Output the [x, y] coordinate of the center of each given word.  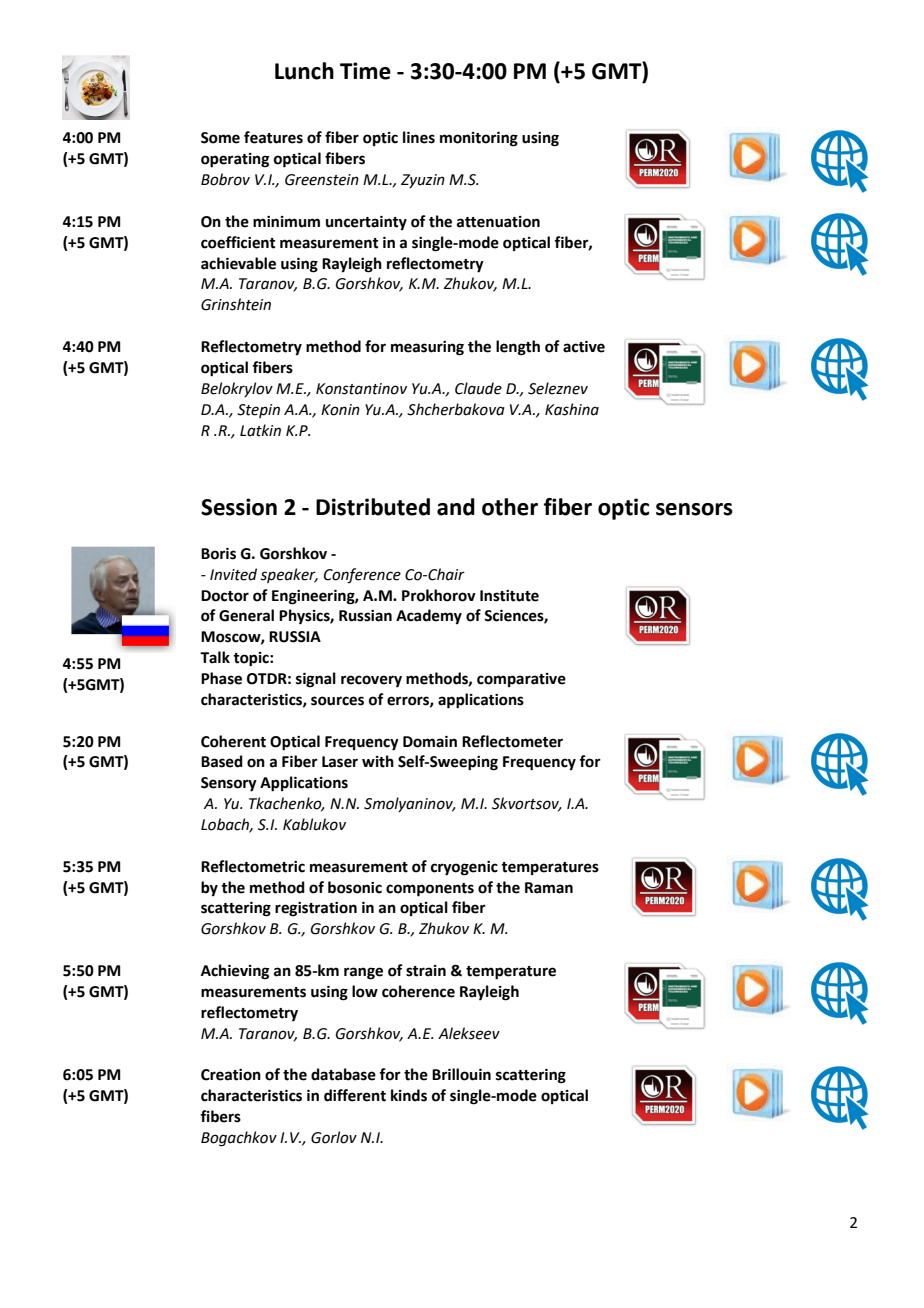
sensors [694, 509]
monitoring [479, 139]
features [273, 137]
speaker [289, 575]
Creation [231, 1075]
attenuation [498, 222]
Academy [429, 617]
